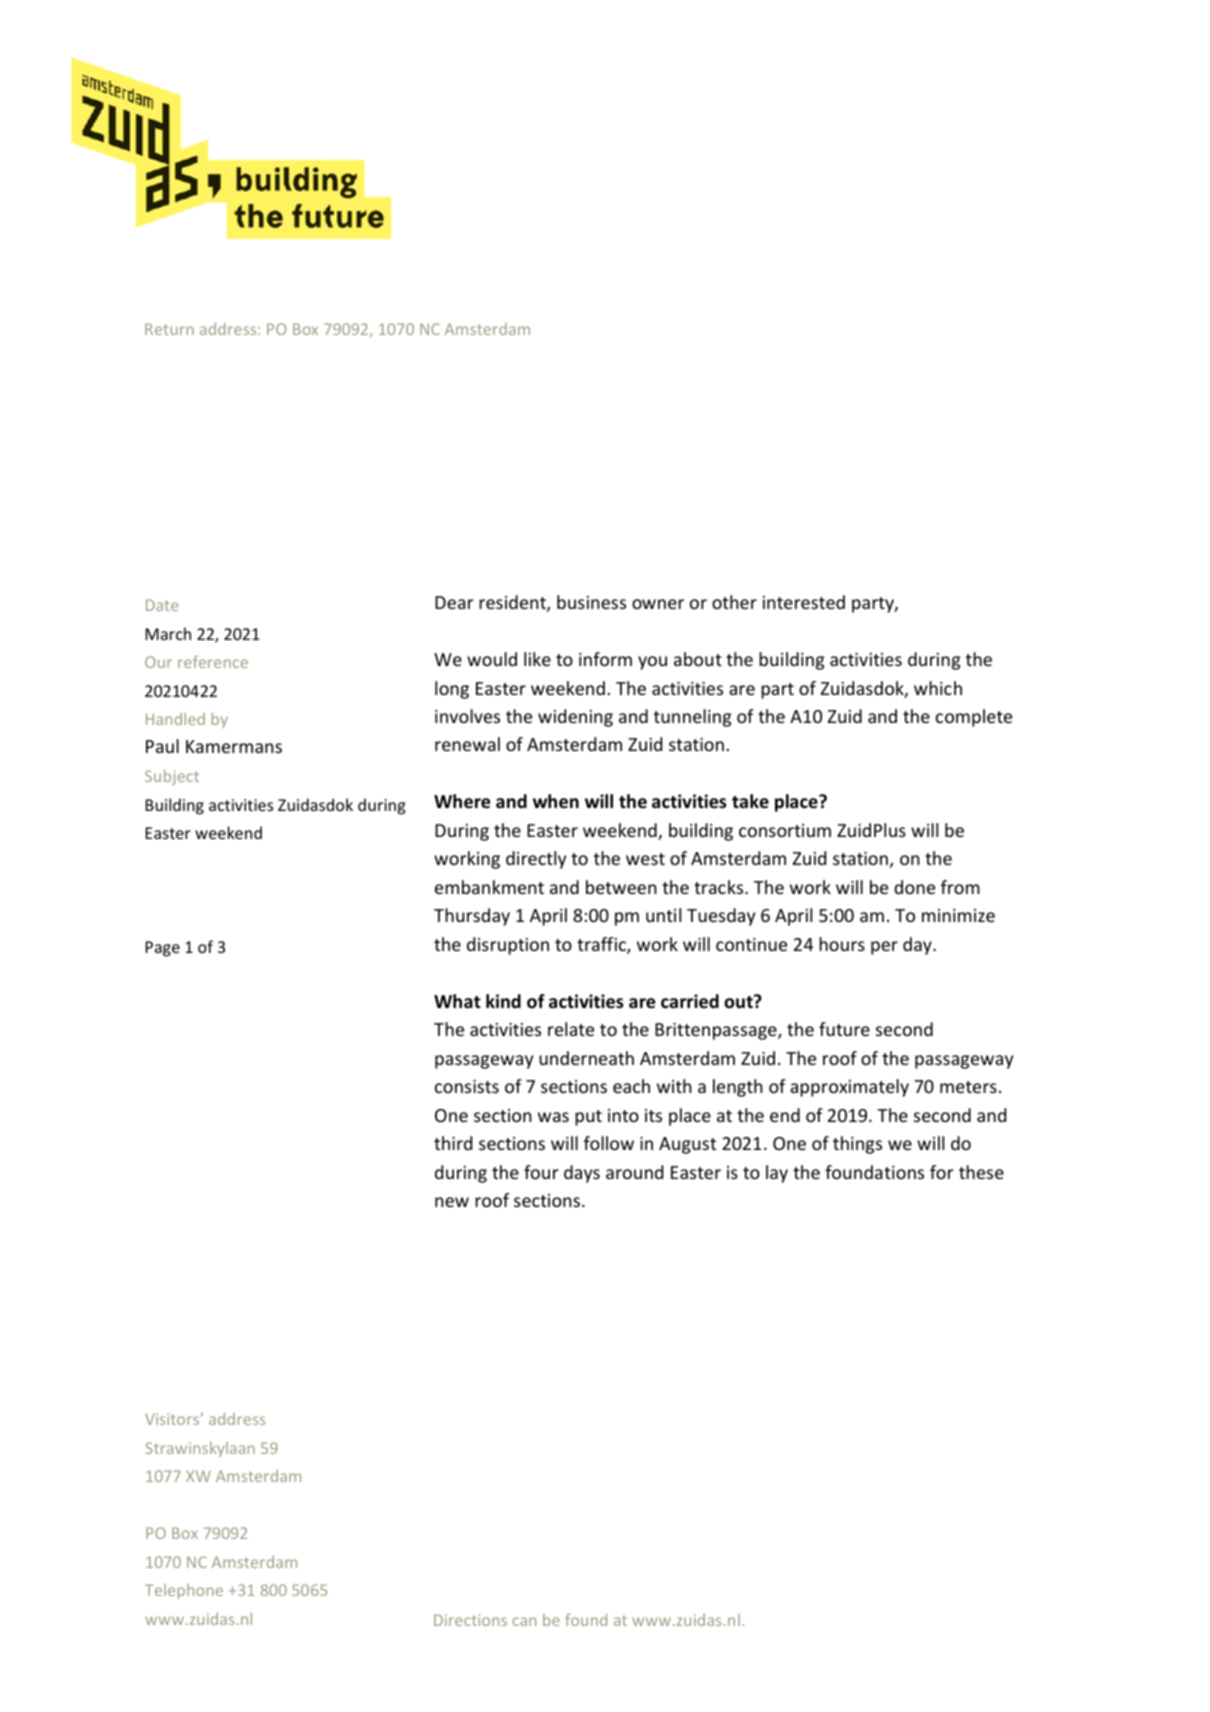 The width and height of the page is (1210, 1712). I want to click on Directions, so click(470, 1620).
